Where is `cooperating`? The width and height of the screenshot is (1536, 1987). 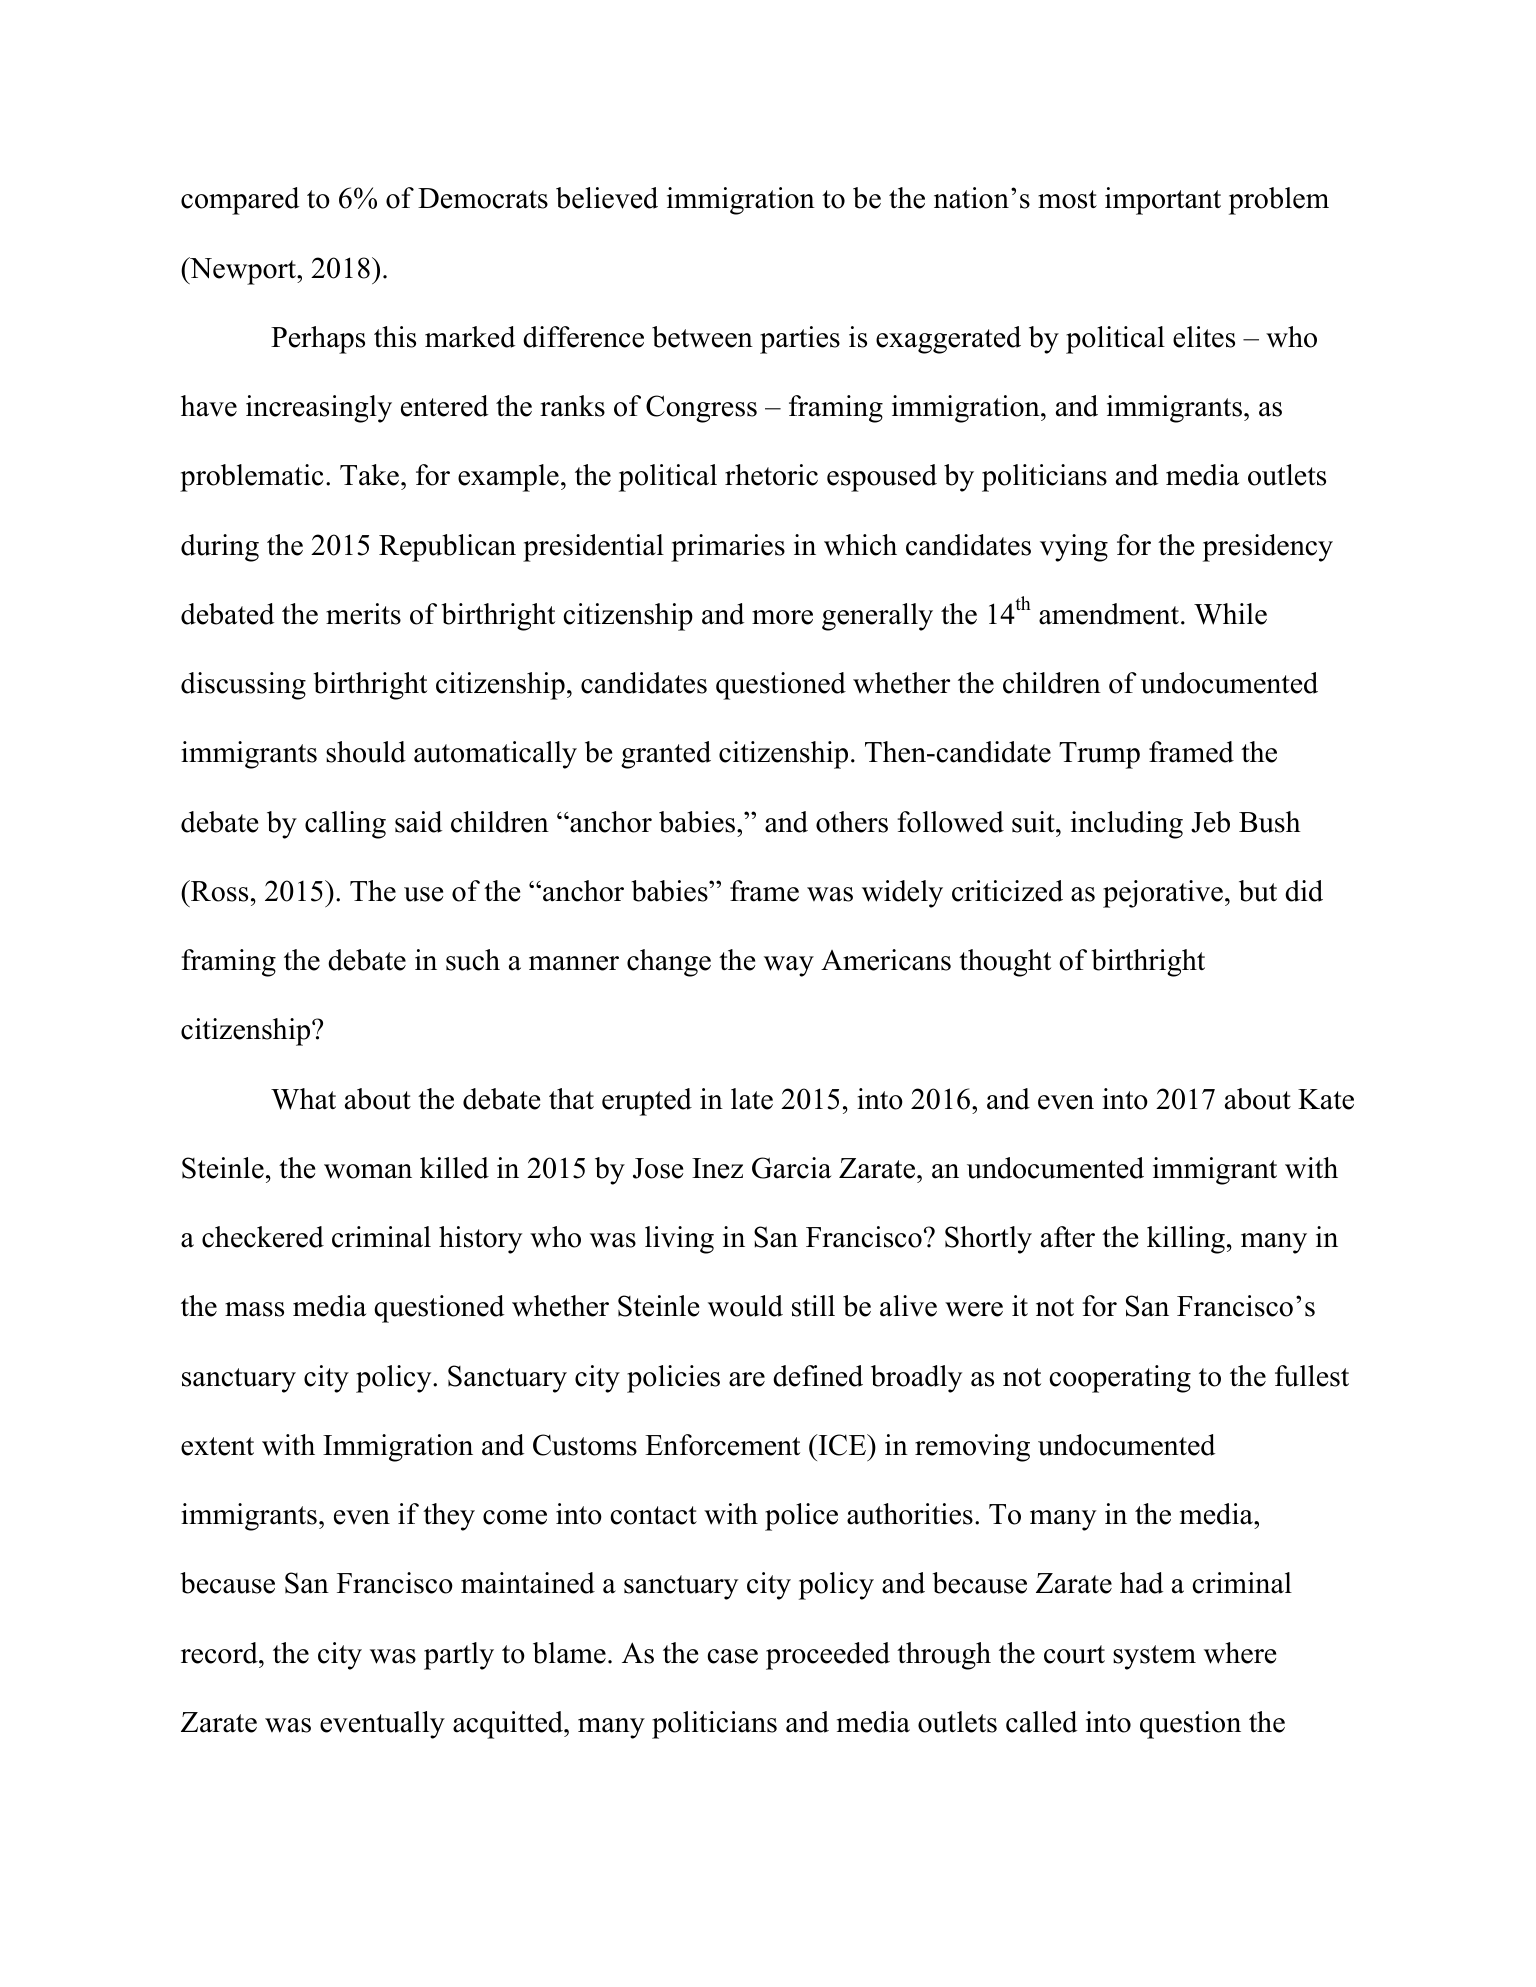 cooperating is located at coordinates (1120, 1379).
